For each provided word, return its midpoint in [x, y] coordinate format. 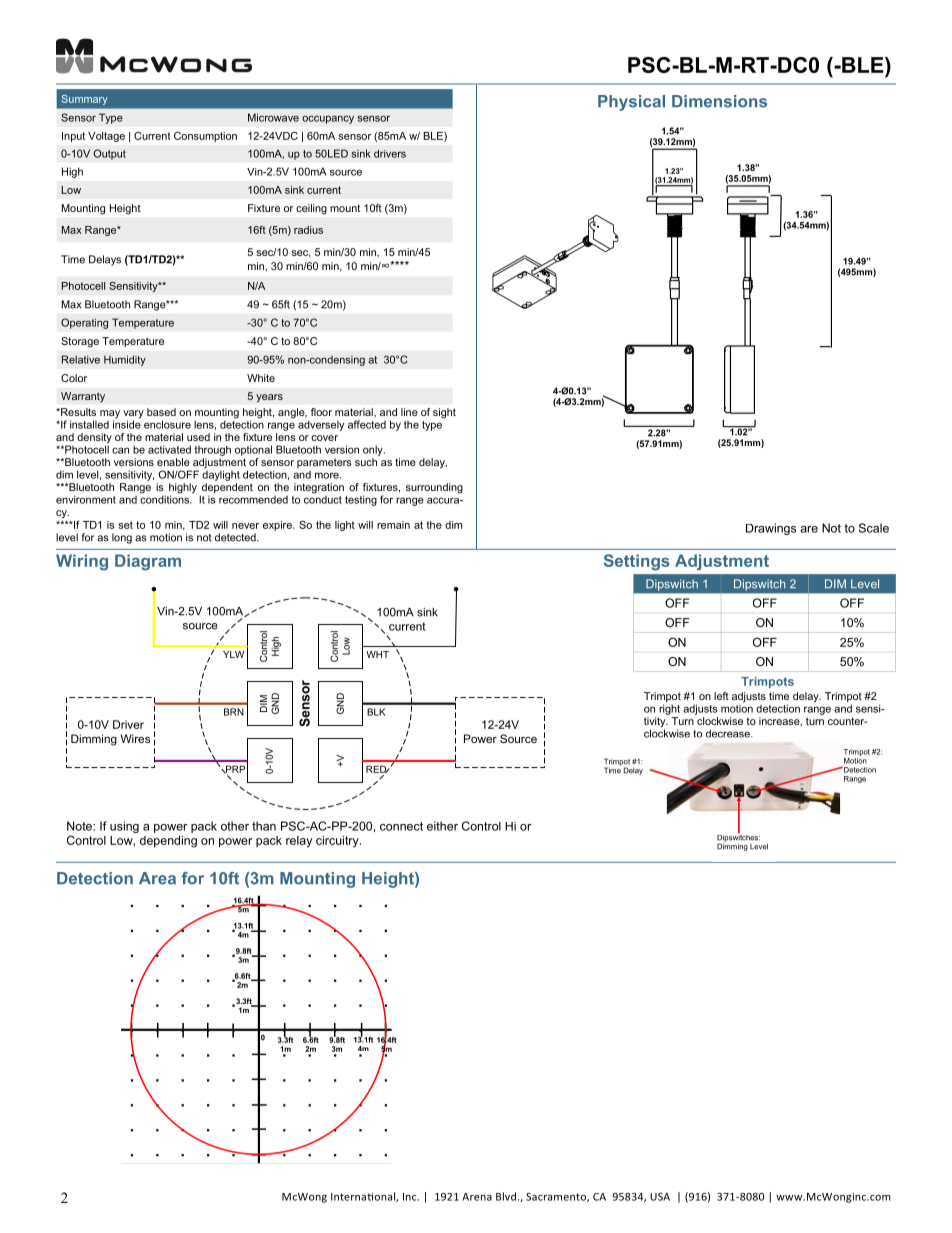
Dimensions [719, 101]
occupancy [328, 119]
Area [157, 878]
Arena [477, 1197]
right [669, 709]
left [721, 696]
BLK [376, 712]
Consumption [205, 137]
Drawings [771, 529]
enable [173, 462]
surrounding [434, 488]
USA [660, 1197]
